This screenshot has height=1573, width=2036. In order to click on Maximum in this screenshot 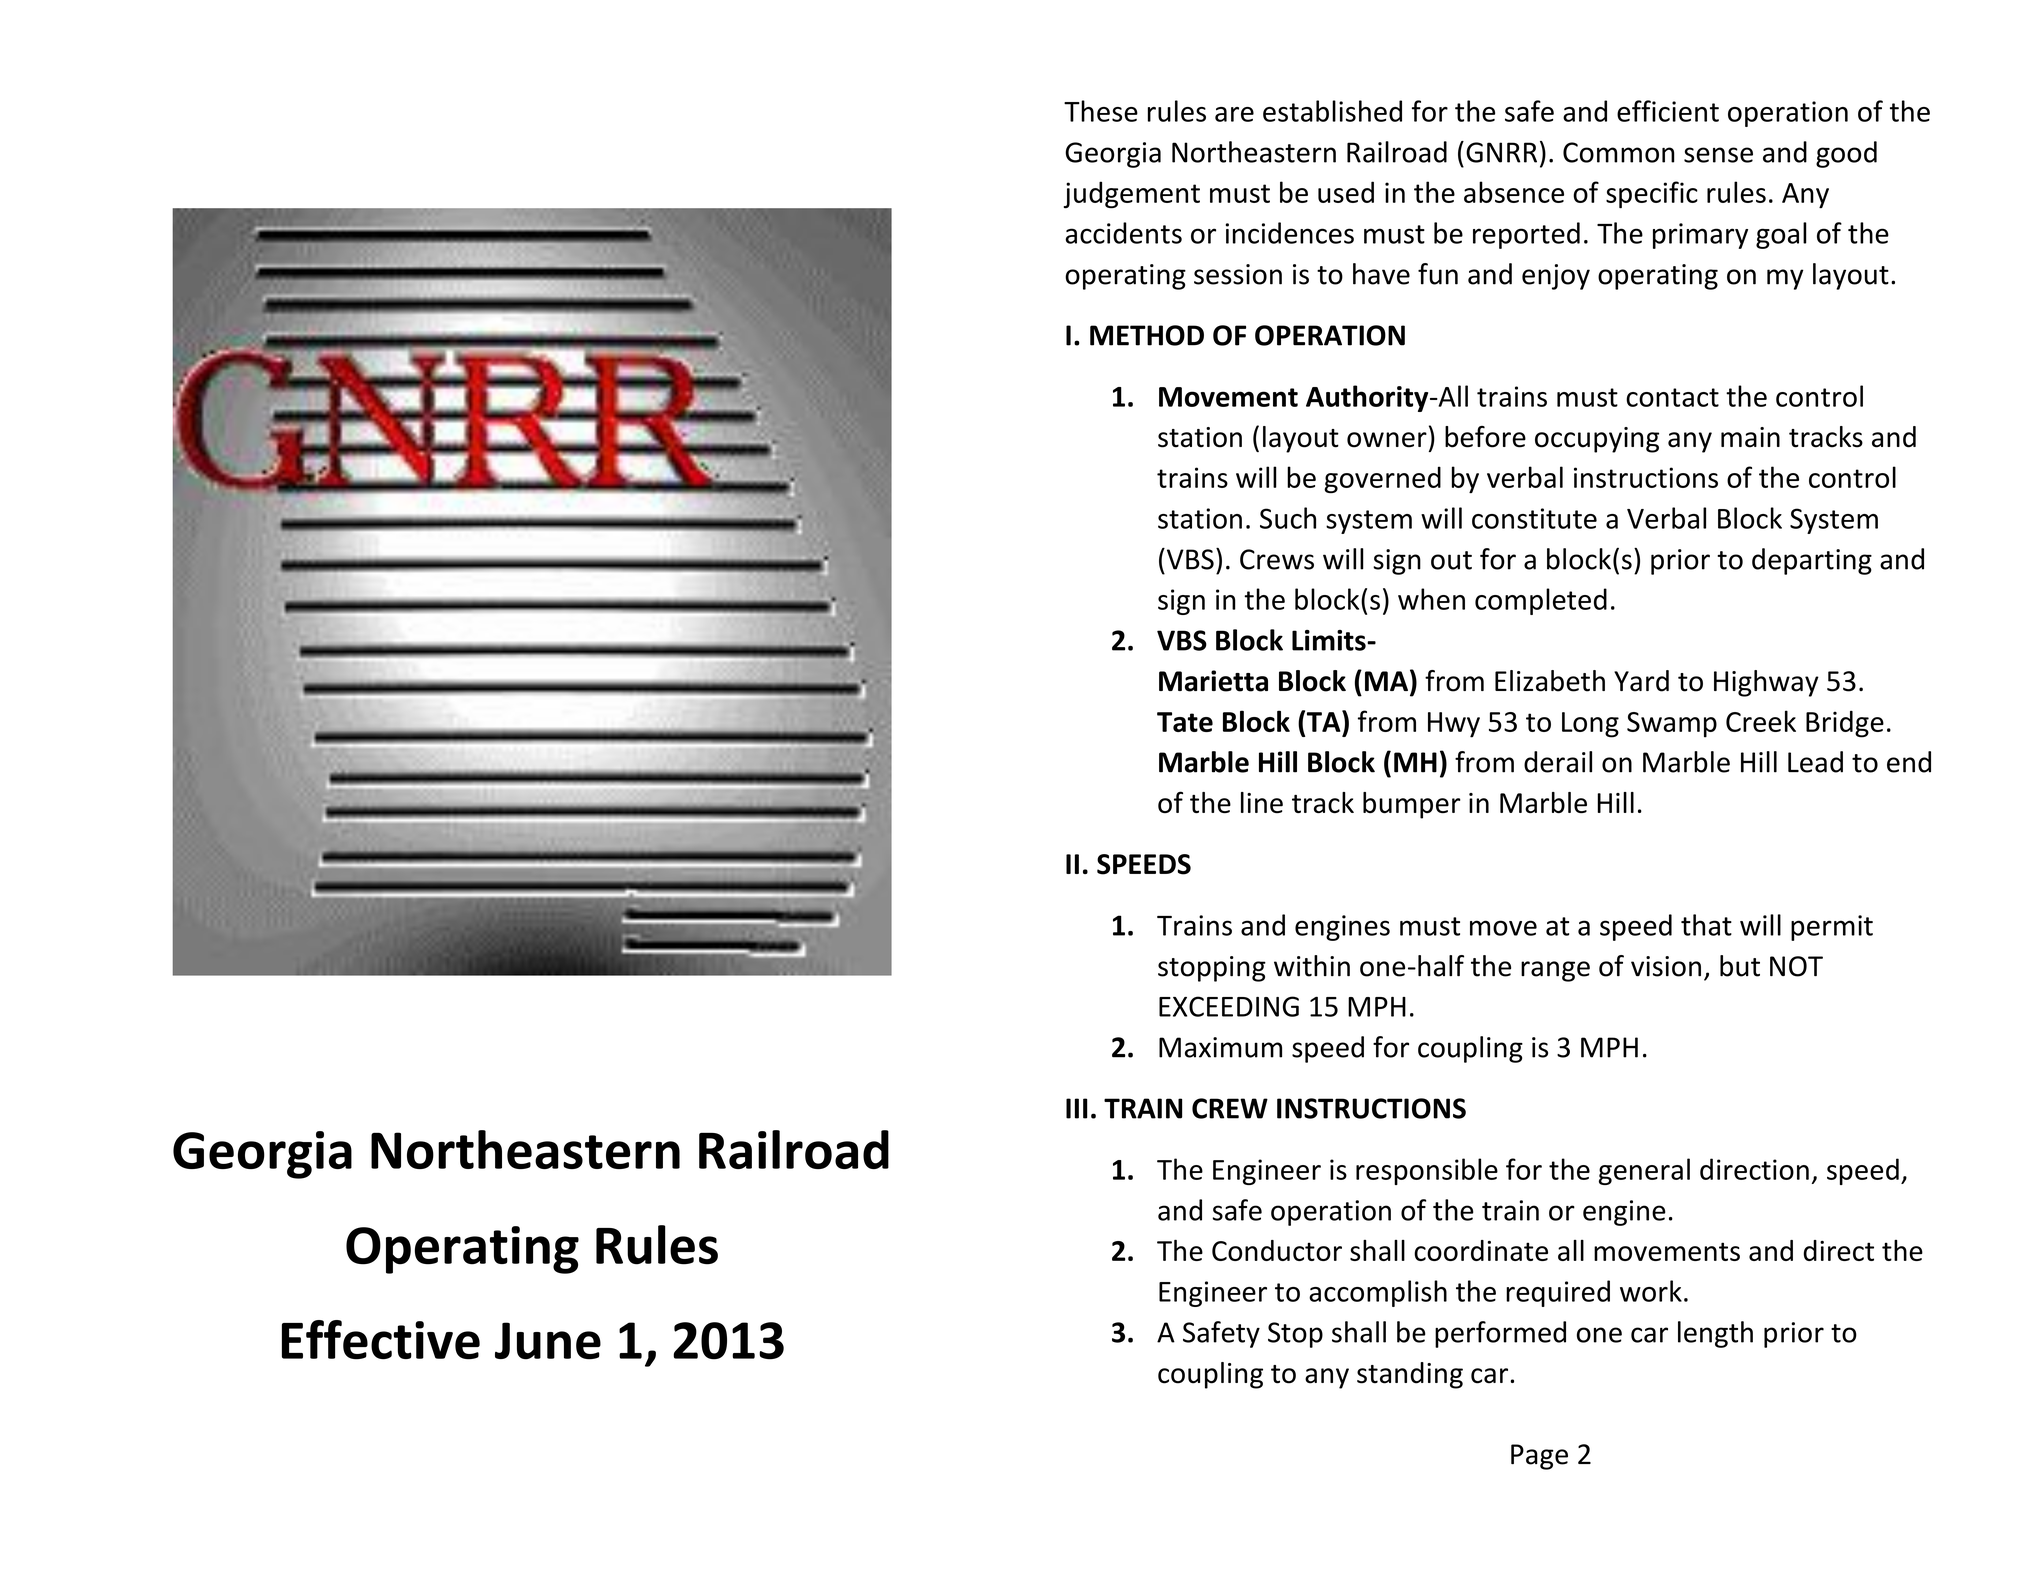, I will do `click(1220, 1047)`.
